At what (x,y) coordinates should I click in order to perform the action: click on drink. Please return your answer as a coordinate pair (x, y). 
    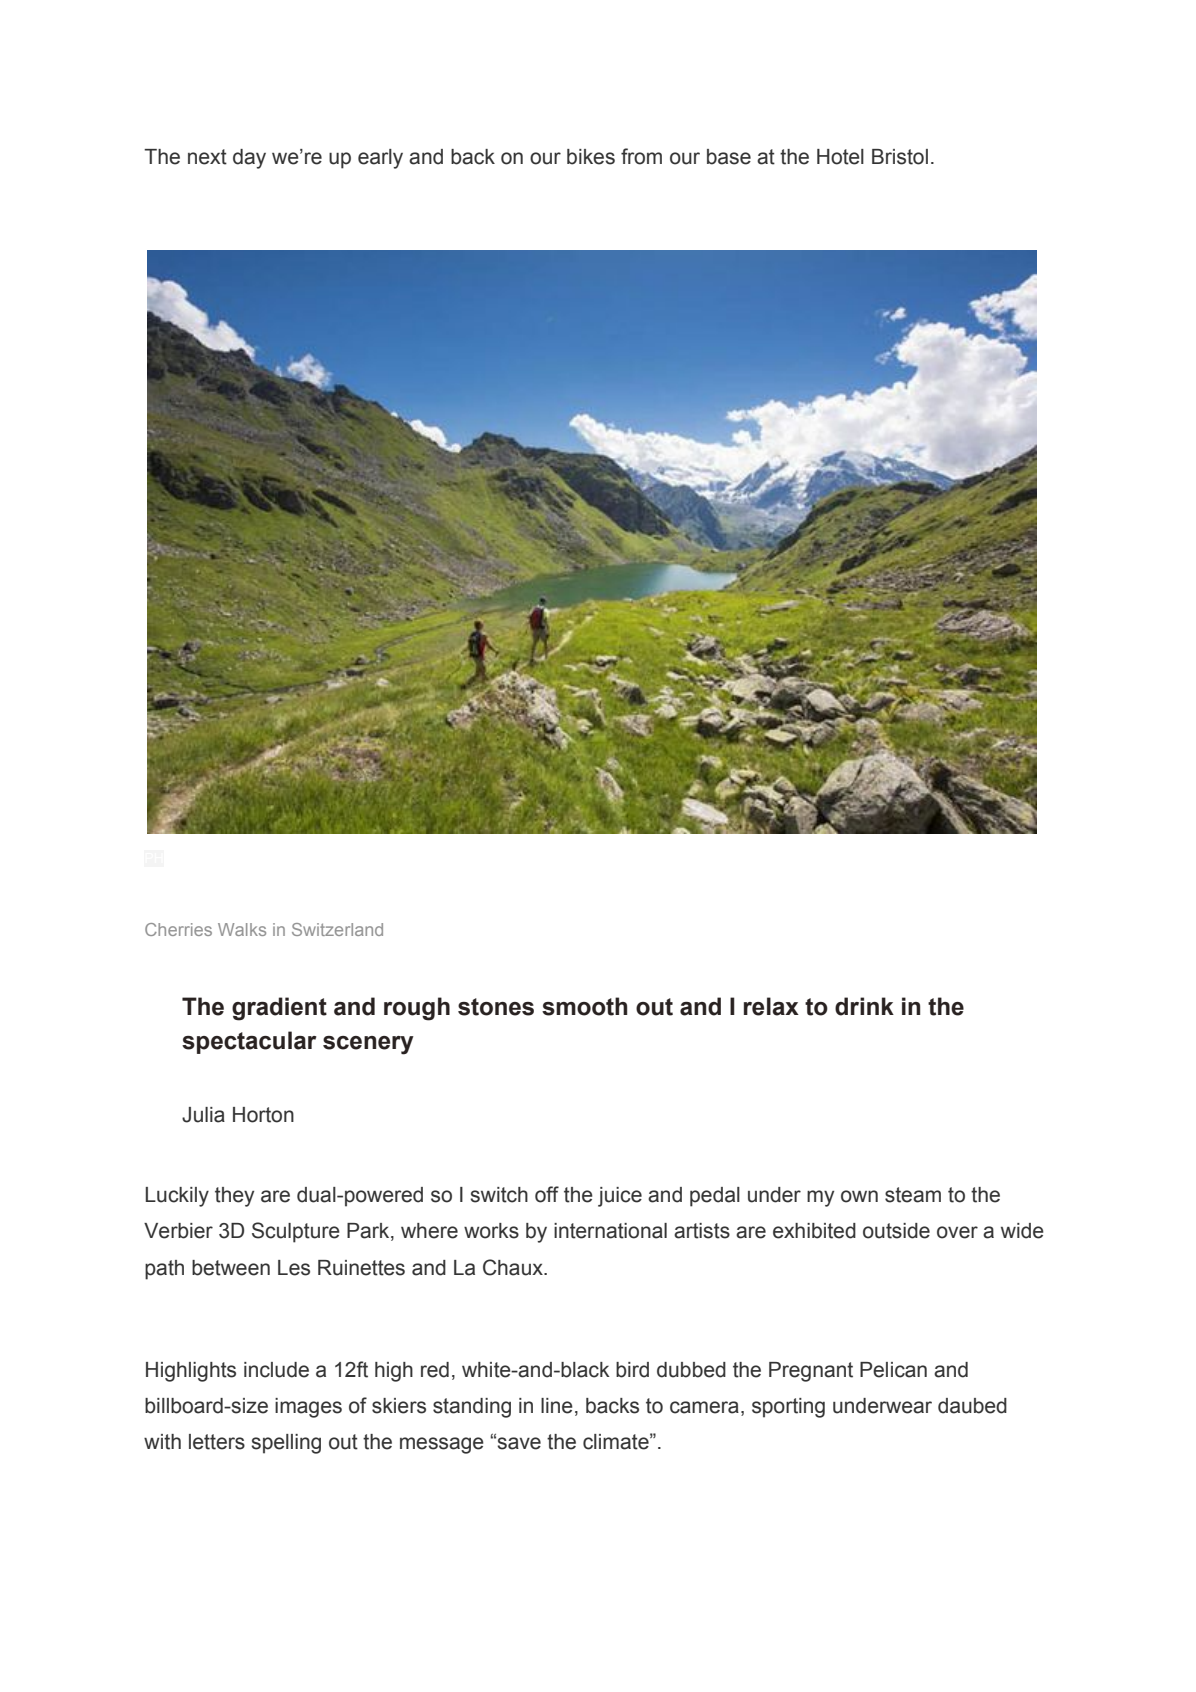
    Looking at the image, I should click on (864, 1006).
